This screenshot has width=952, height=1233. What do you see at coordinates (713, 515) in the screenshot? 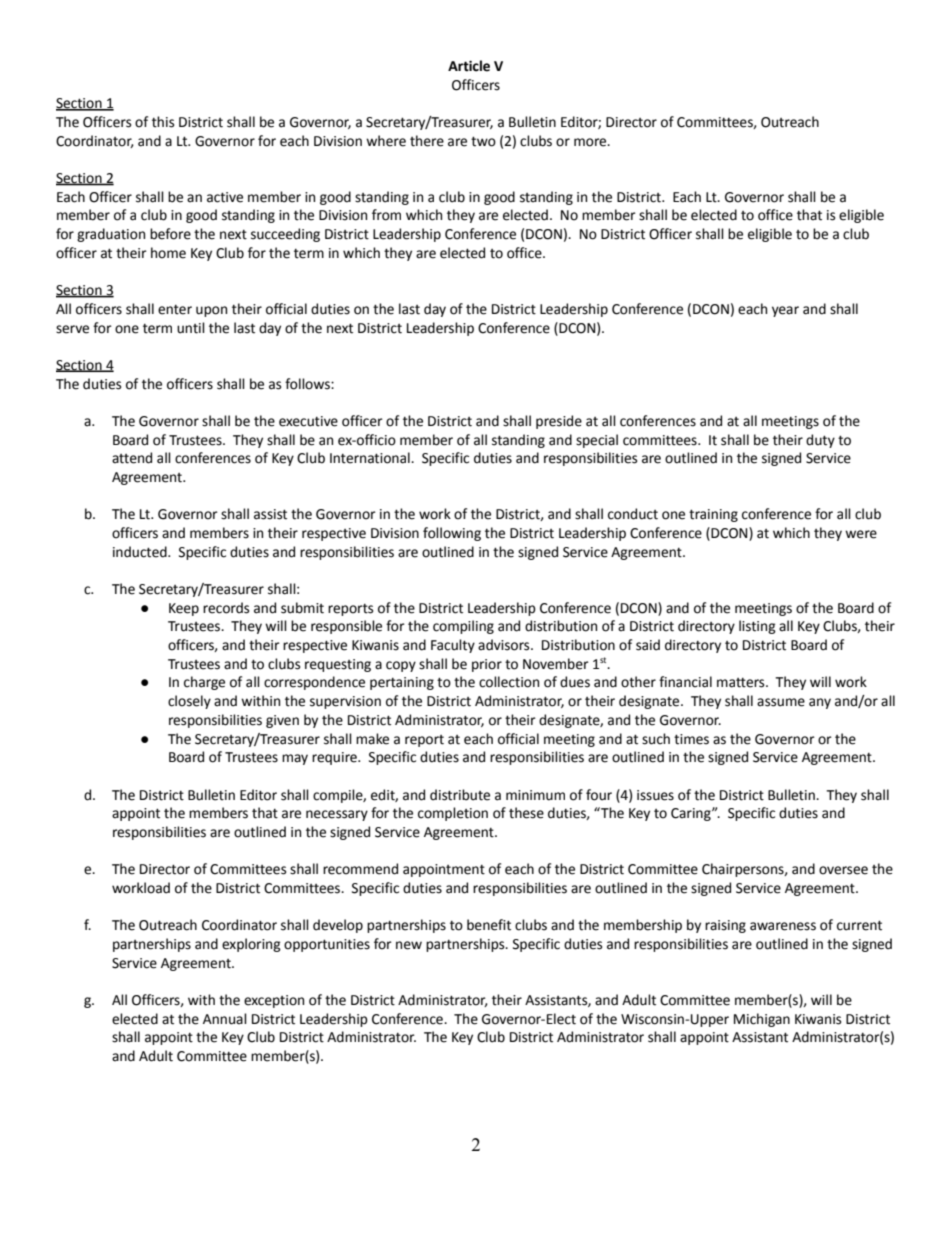
I see `training` at bounding box center [713, 515].
